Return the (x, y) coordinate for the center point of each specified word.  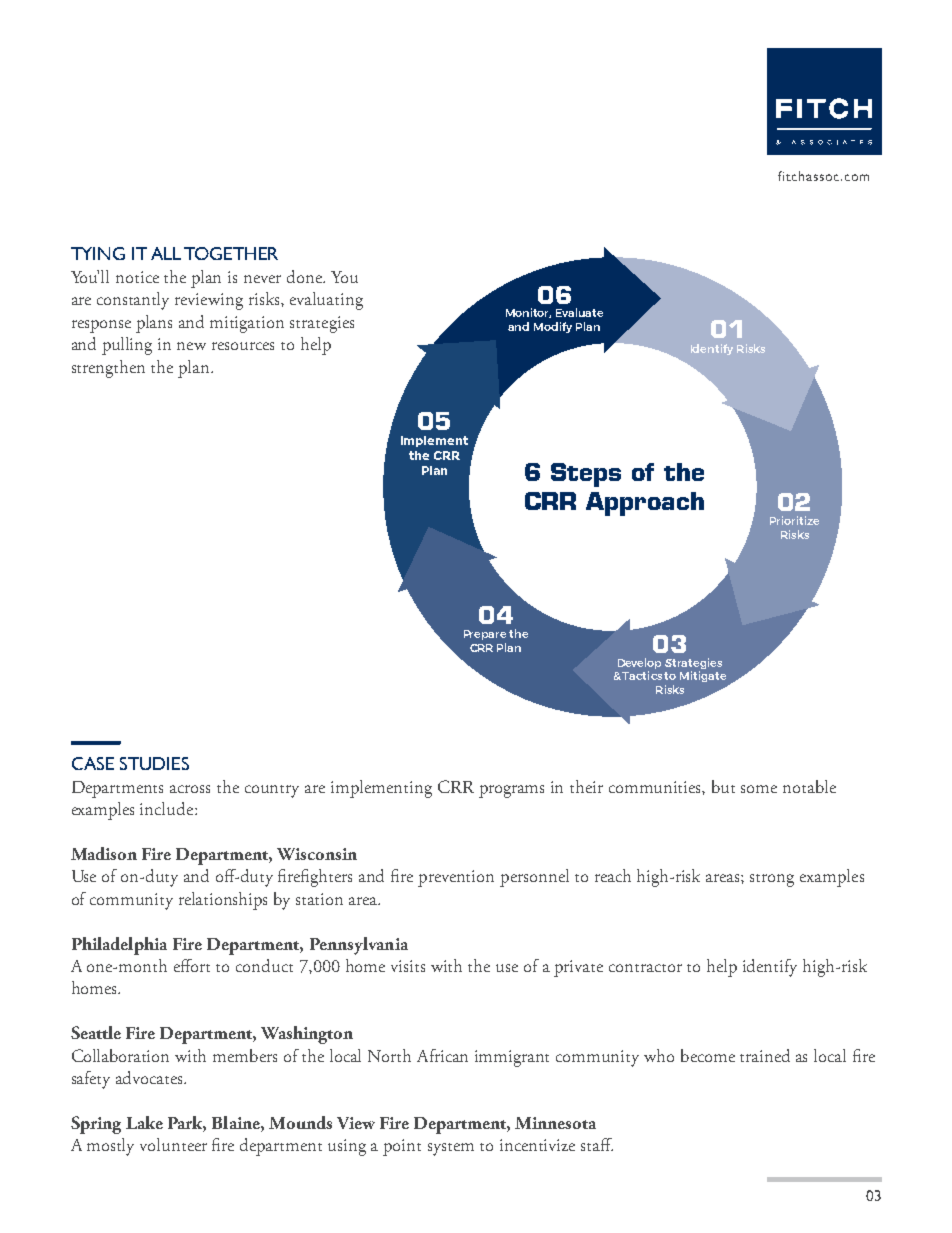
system (451, 1149)
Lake (144, 1122)
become (708, 1055)
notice (137, 277)
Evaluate (579, 312)
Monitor (528, 313)
